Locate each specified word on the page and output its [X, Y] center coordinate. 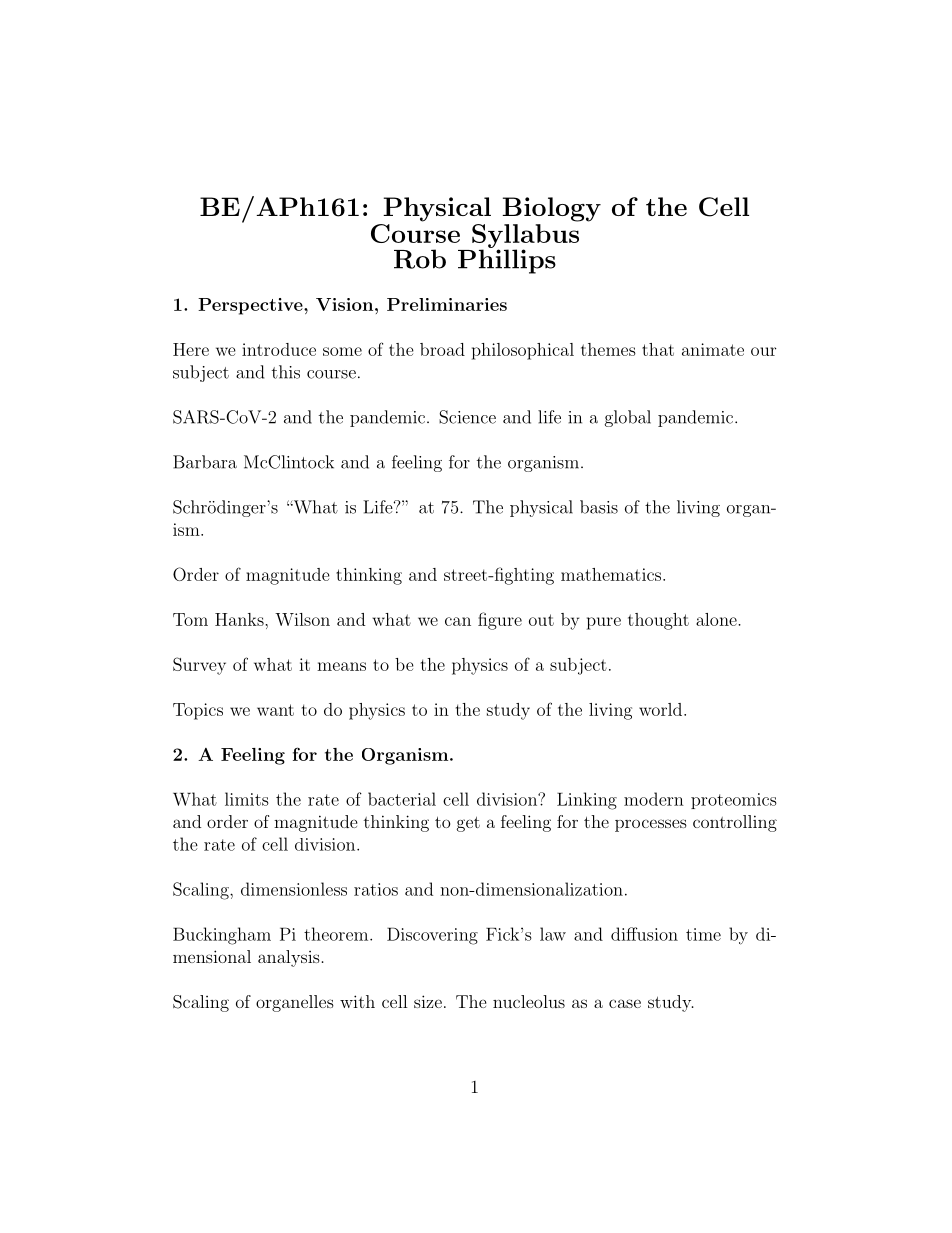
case [625, 1003]
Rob [420, 259]
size [428, 1001]
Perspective [251, 306]
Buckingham [222, 936]
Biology [551, 209]
